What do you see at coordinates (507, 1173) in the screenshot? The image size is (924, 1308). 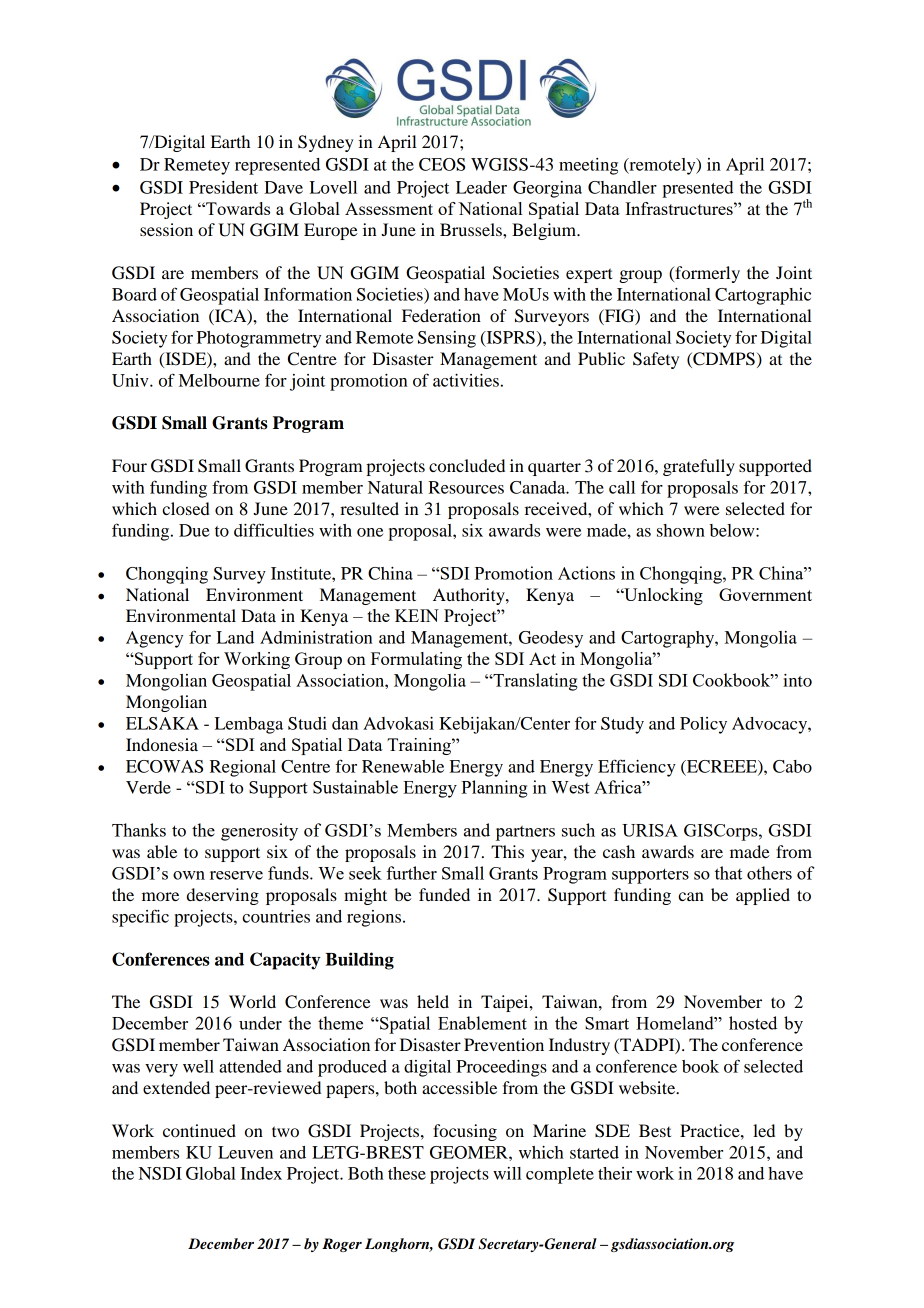 I see `will` at bounding box center [507, 1173].
